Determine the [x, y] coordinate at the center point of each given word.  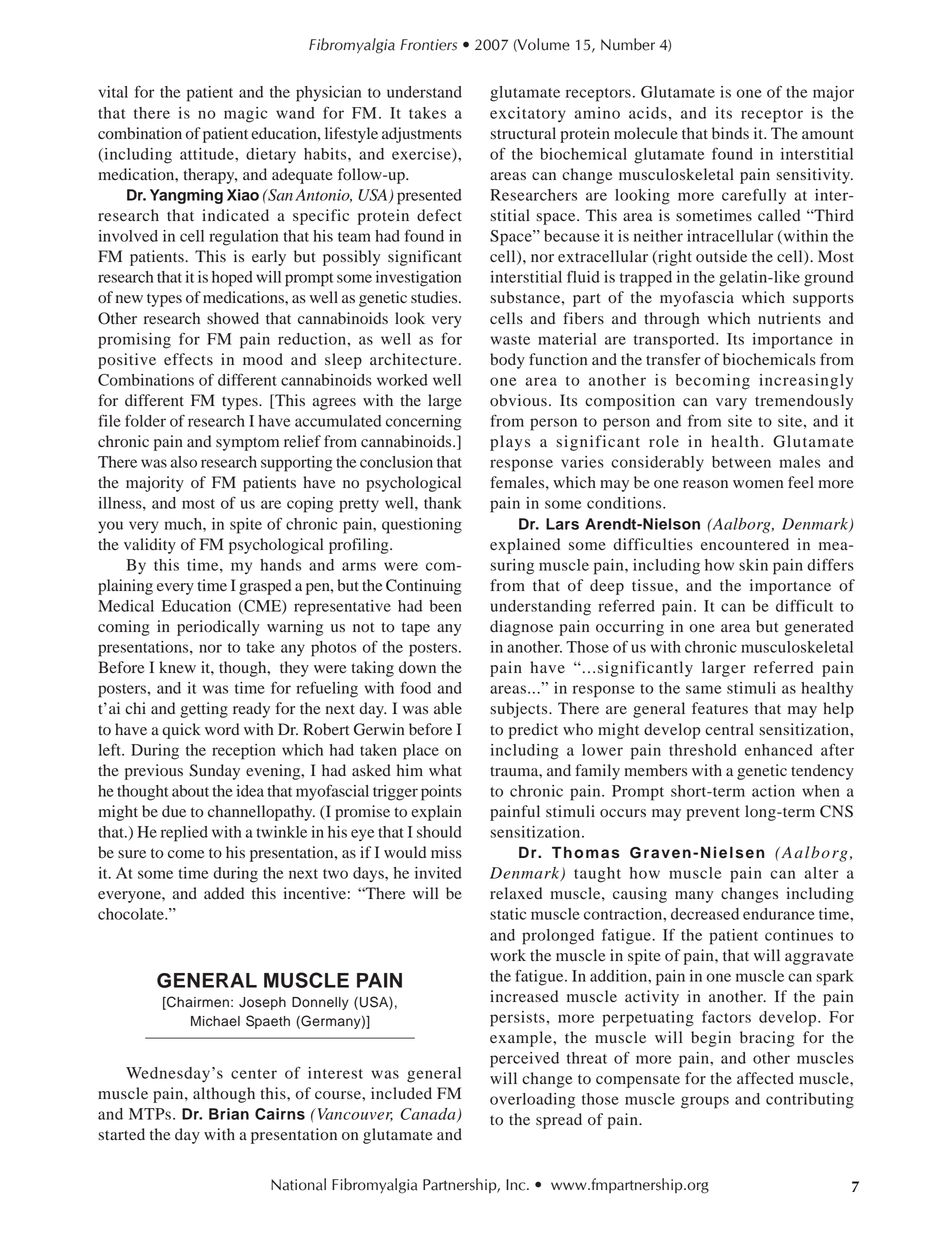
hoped [232, 279]
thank [443, 503]
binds [730, 133]
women [758, 484]
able [448, 708]
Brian [229, 1114]
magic [245, 115]
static [508, 914]
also [184, 462]
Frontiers [428, 45]
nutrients [789, 318]
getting [204, 710]
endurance [779, 914]
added [224, 893]
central [729, 729]
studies [435, 297]
